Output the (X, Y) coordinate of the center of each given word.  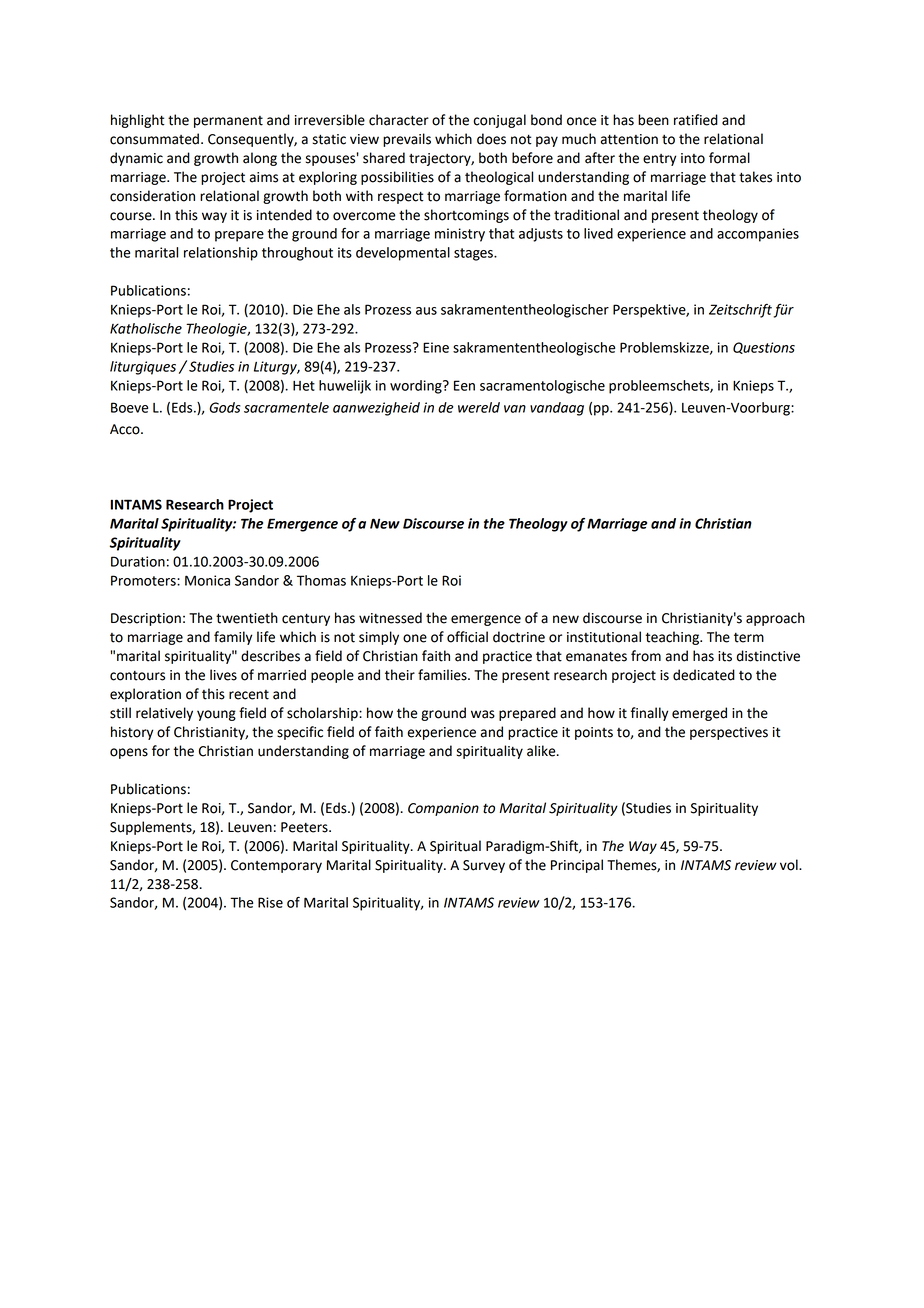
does (491, 139)
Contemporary (276, 866)
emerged (699, 714)
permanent (228, 122)
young (216, 715)
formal (729, 158)
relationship (221, 254)
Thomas (321, 580)
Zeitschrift (740, 311)
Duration (138, 561)
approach (775, 619)
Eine (436, 347)
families (443, 675)
